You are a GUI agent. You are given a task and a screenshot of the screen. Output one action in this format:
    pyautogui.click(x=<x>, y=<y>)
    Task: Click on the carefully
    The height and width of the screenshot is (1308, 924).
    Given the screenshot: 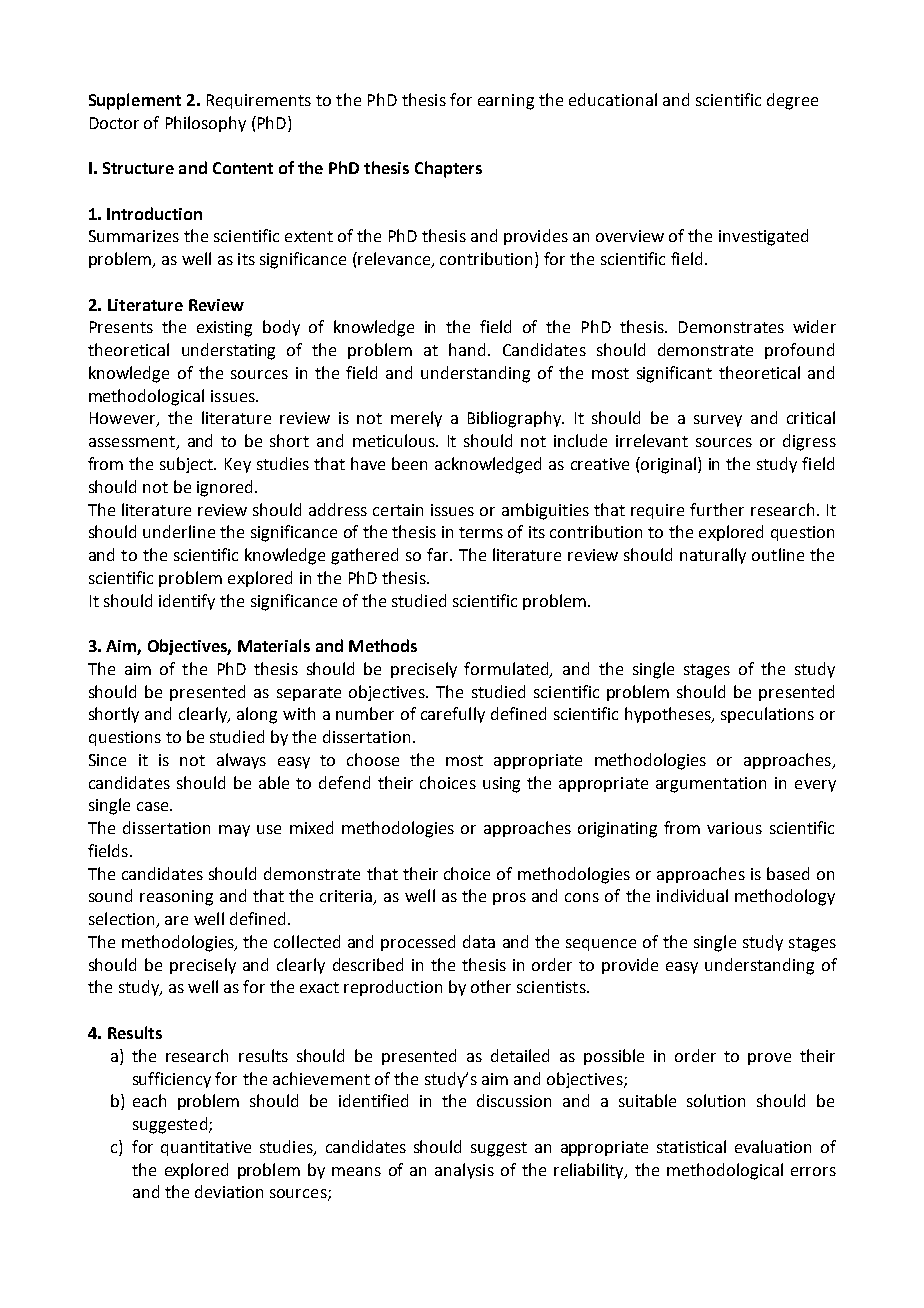 What is the action you would take?
    pyautogui.click(x=453, y=715)
